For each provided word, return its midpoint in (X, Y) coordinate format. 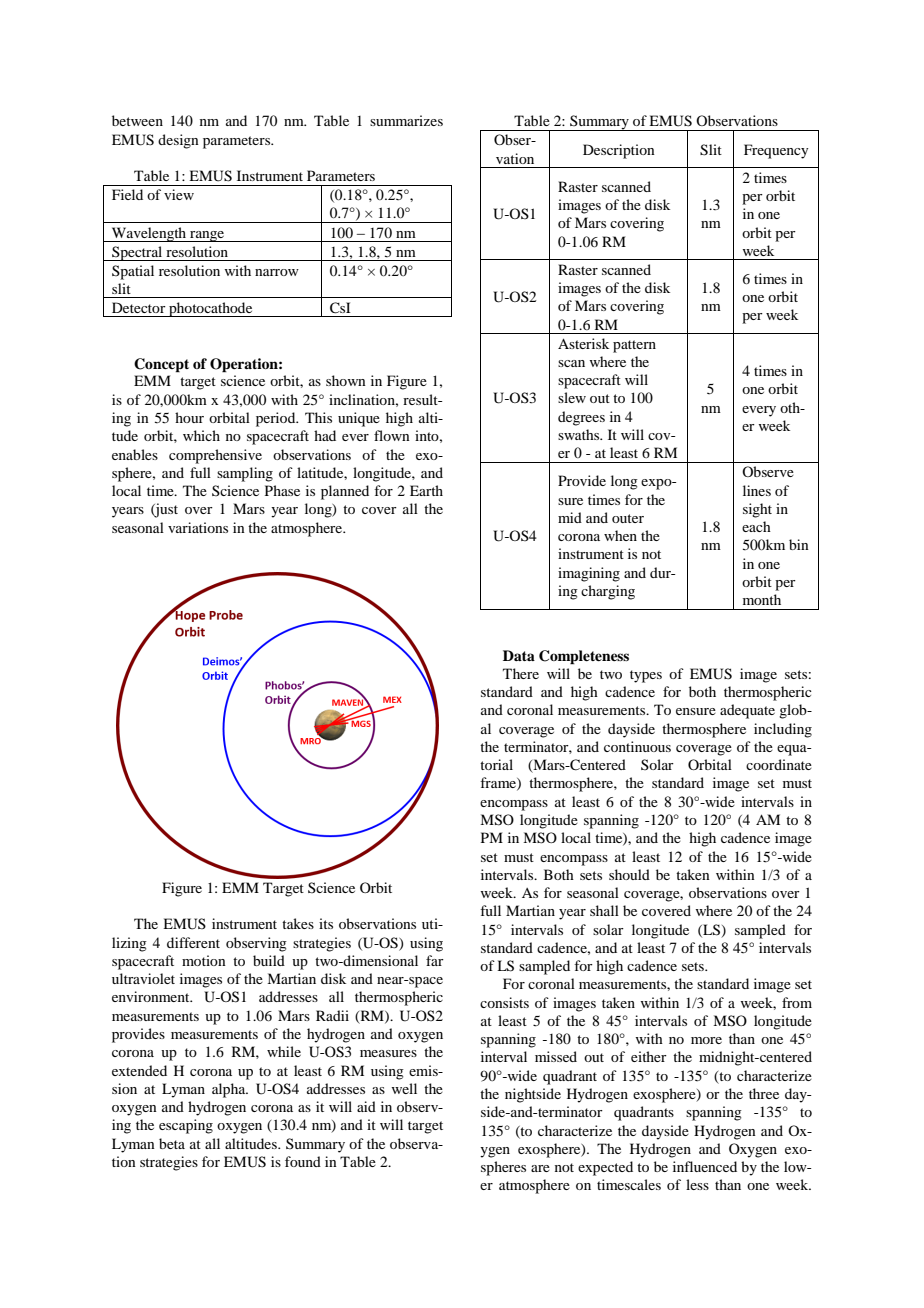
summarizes (406, 120)
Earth (426, 490)
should (629, 874)
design (178, 141)
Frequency (776, 151)
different (193, 942)
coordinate (779, 764)
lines (757, 490)
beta (172, 1143)
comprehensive (215, 456)
